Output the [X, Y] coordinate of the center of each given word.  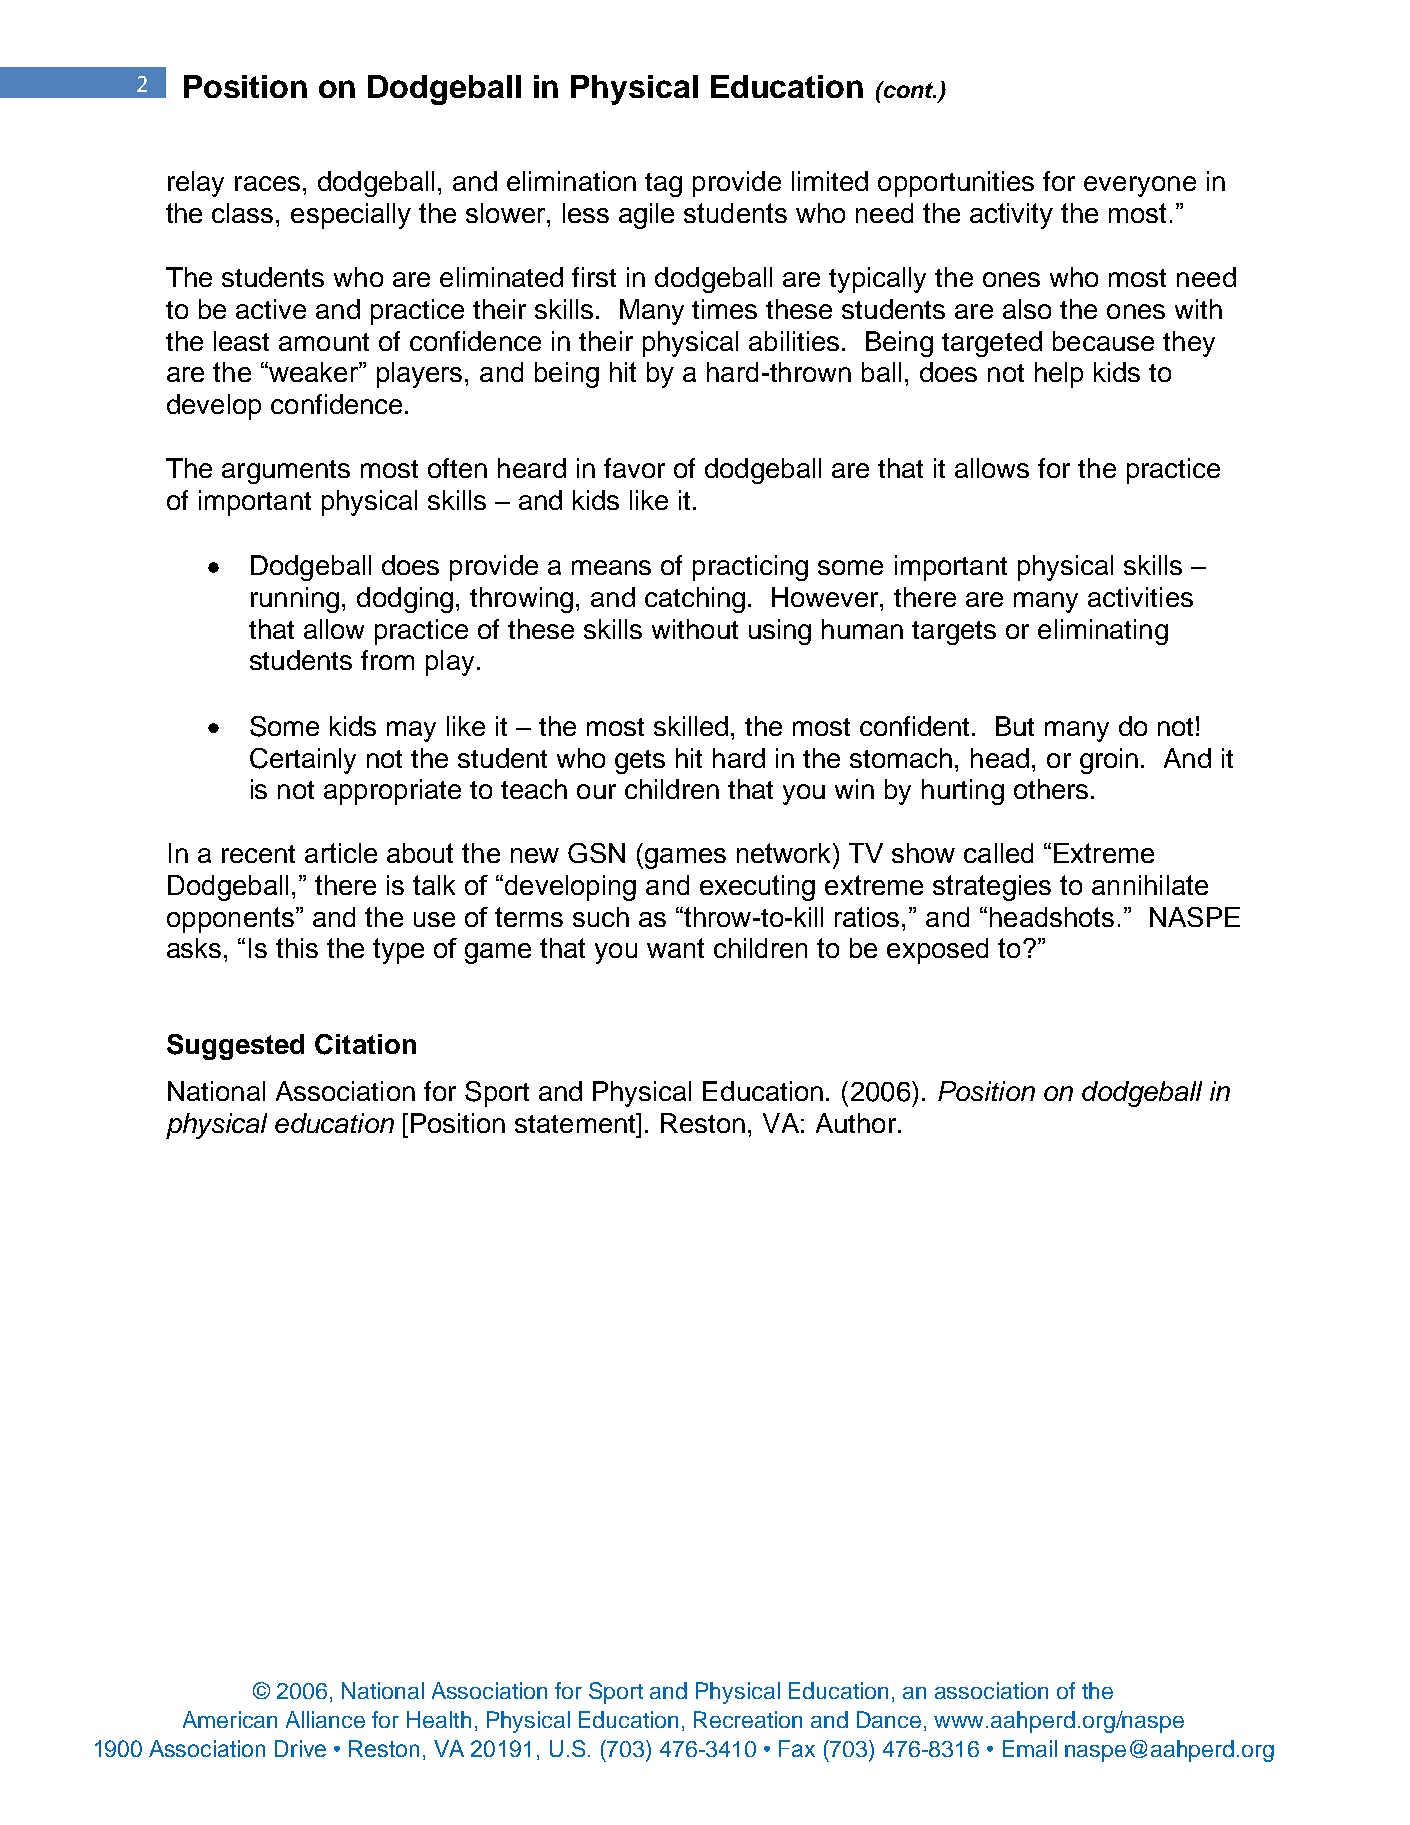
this [297, 948]
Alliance [325, 1719]
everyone [1140, 186]
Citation [365, 1044]
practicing [750, 568]
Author [856, 1123]
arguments [286, 472]
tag [663, 185]
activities [1140, 597]
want [675, 948]
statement [576, 1123]
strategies [992, 888]
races [267, 183]
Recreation [748, 1719]
